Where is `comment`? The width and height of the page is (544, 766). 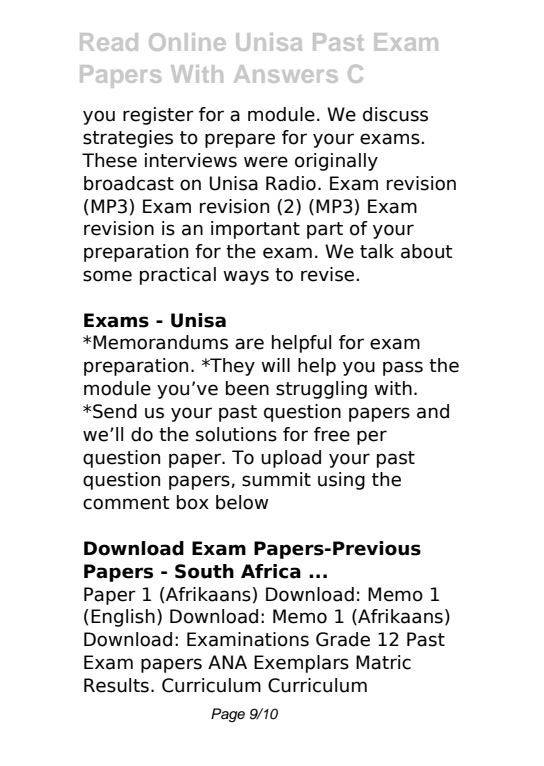
comment is located at coordinates (126, 503).
